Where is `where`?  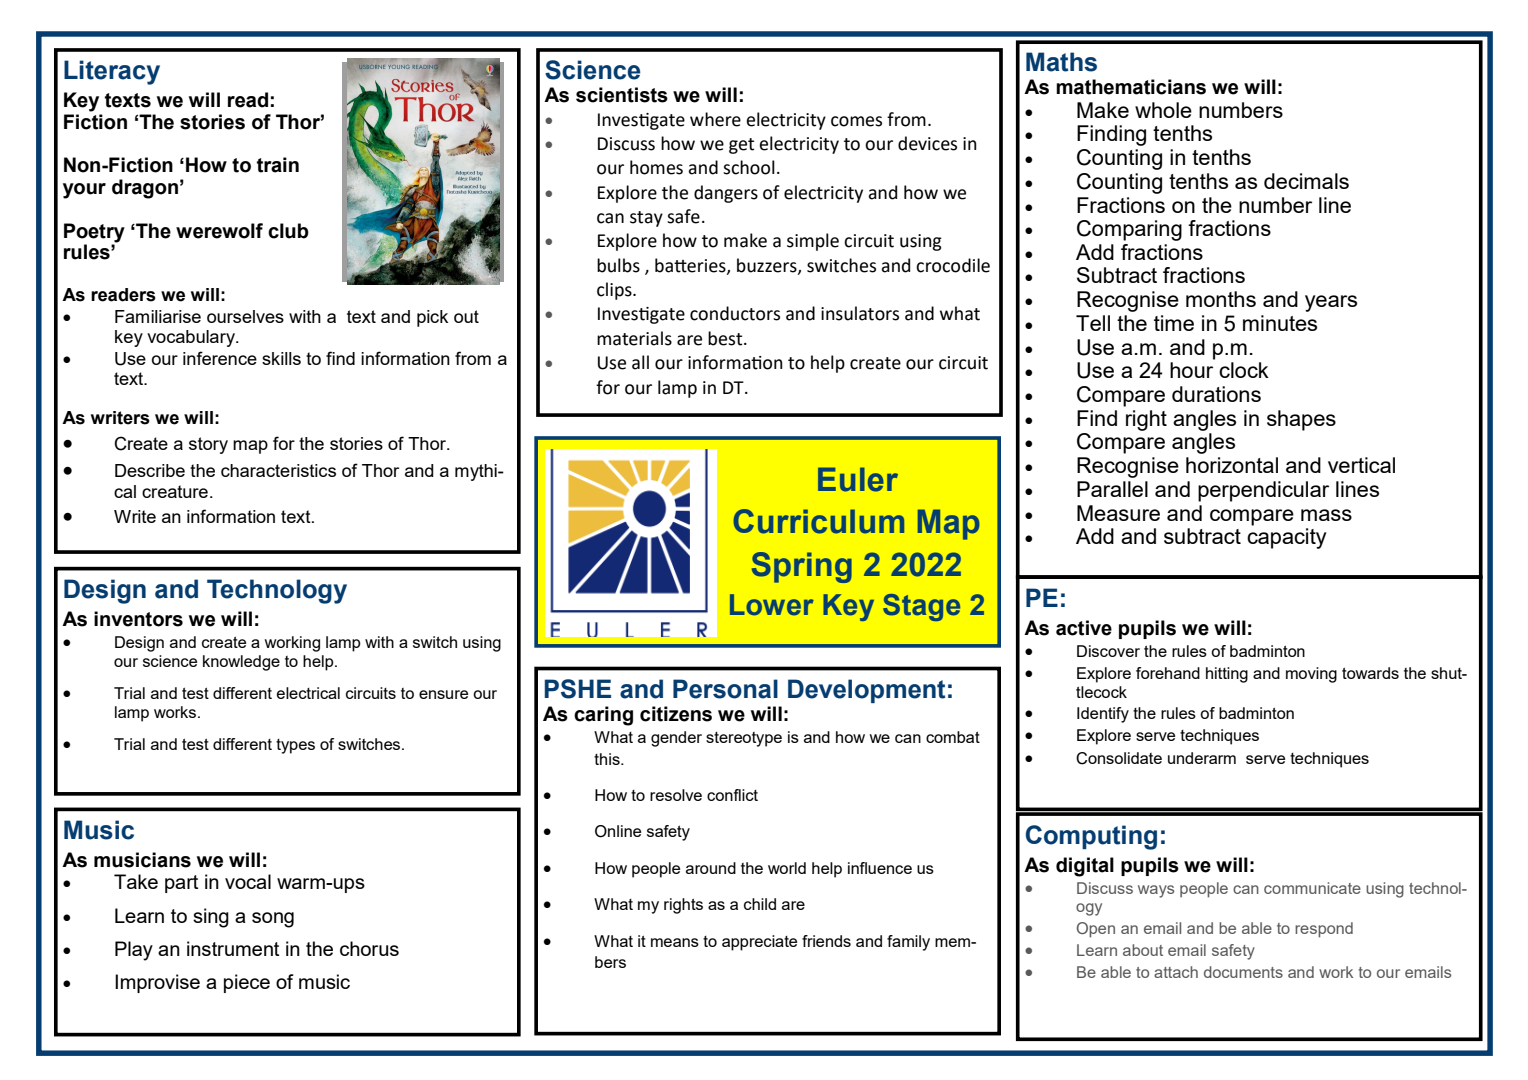 where is located at coordinates (715, 119).
